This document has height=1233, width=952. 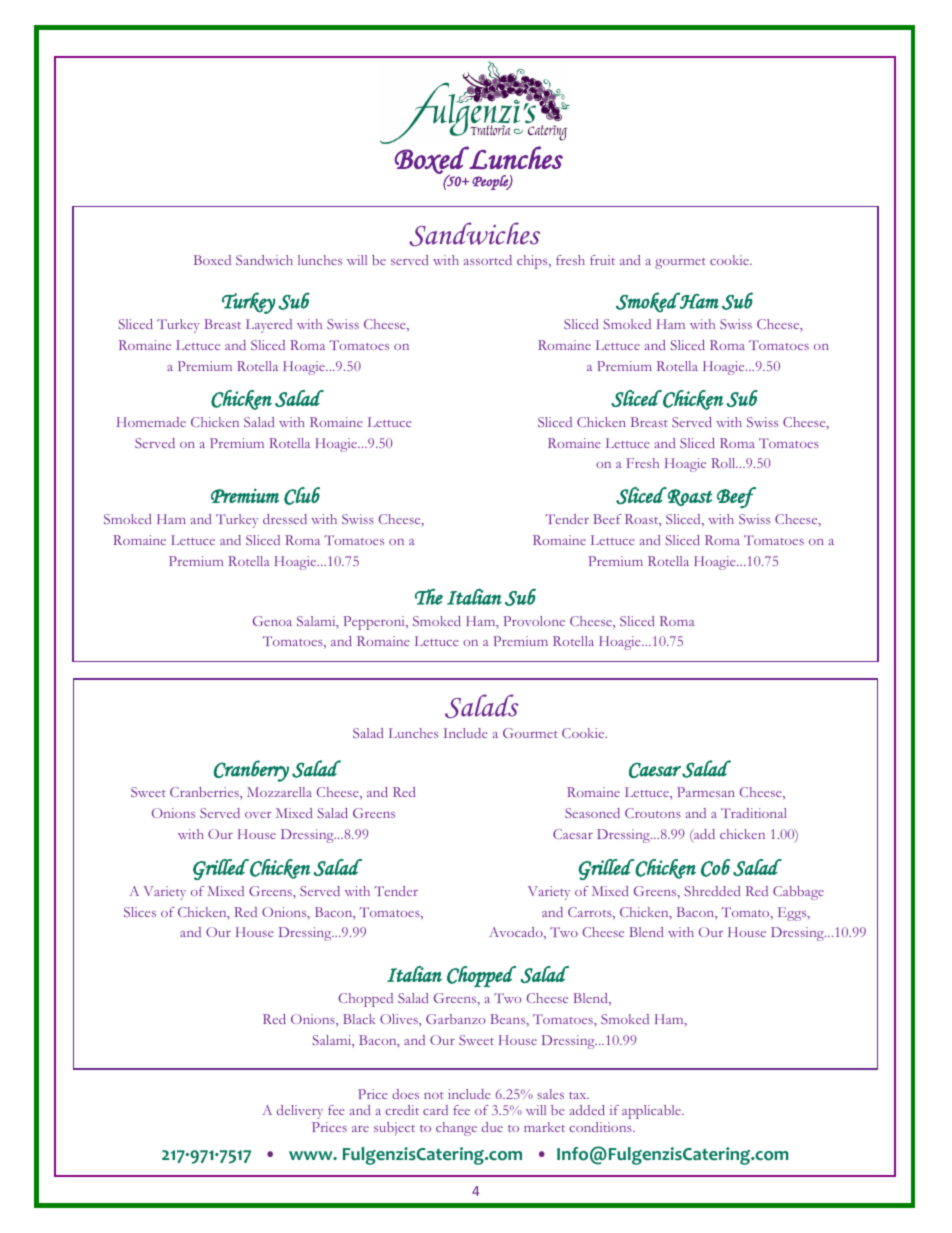 I want to click on applicable, so click(x=652, y=1112).
